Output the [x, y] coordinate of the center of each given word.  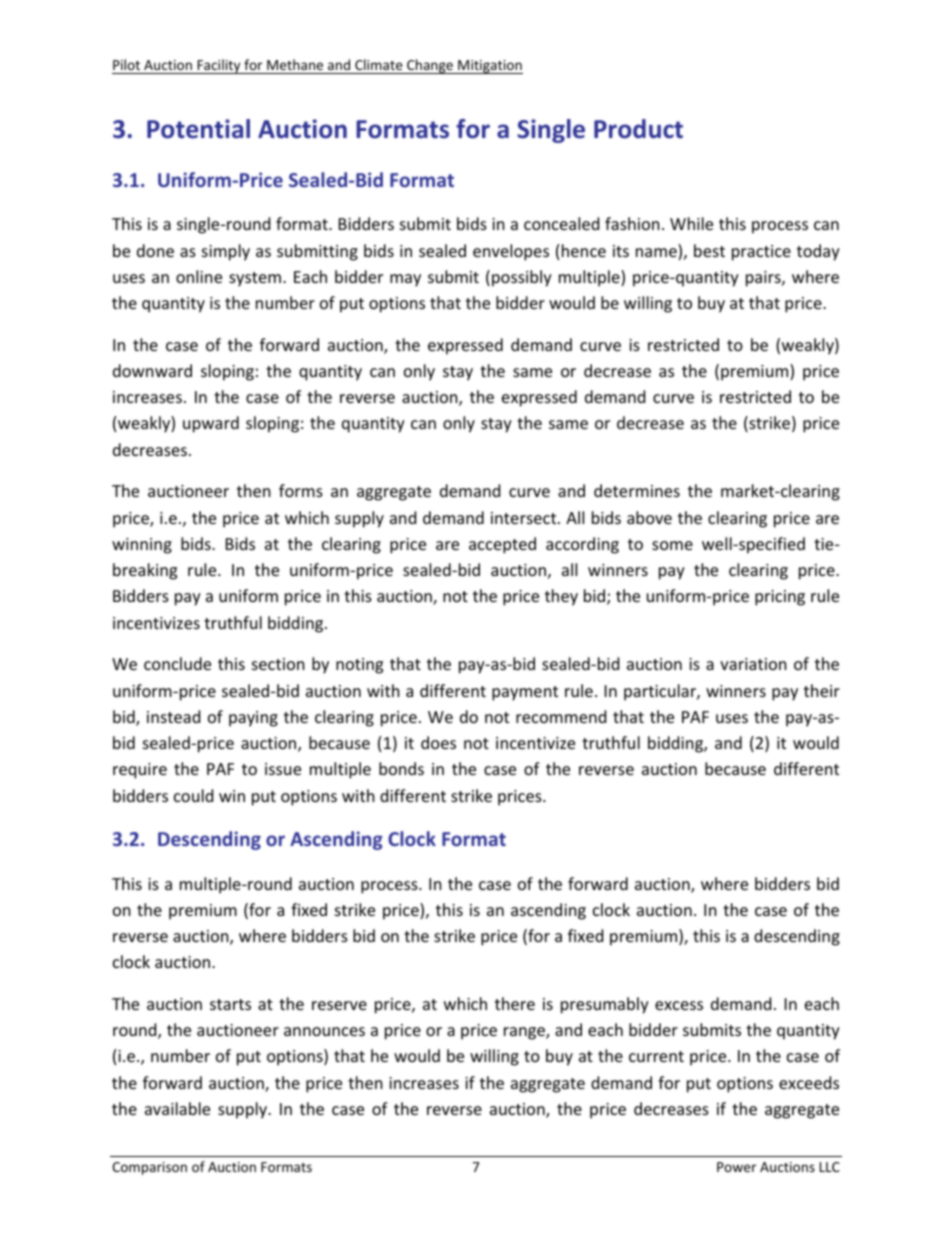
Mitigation [489, 67]
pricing [780, 598]
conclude [177, 663]
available [177, 1108]
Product [638, 129]
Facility [219, 66]
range [525, 1033]
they [561, 597]
